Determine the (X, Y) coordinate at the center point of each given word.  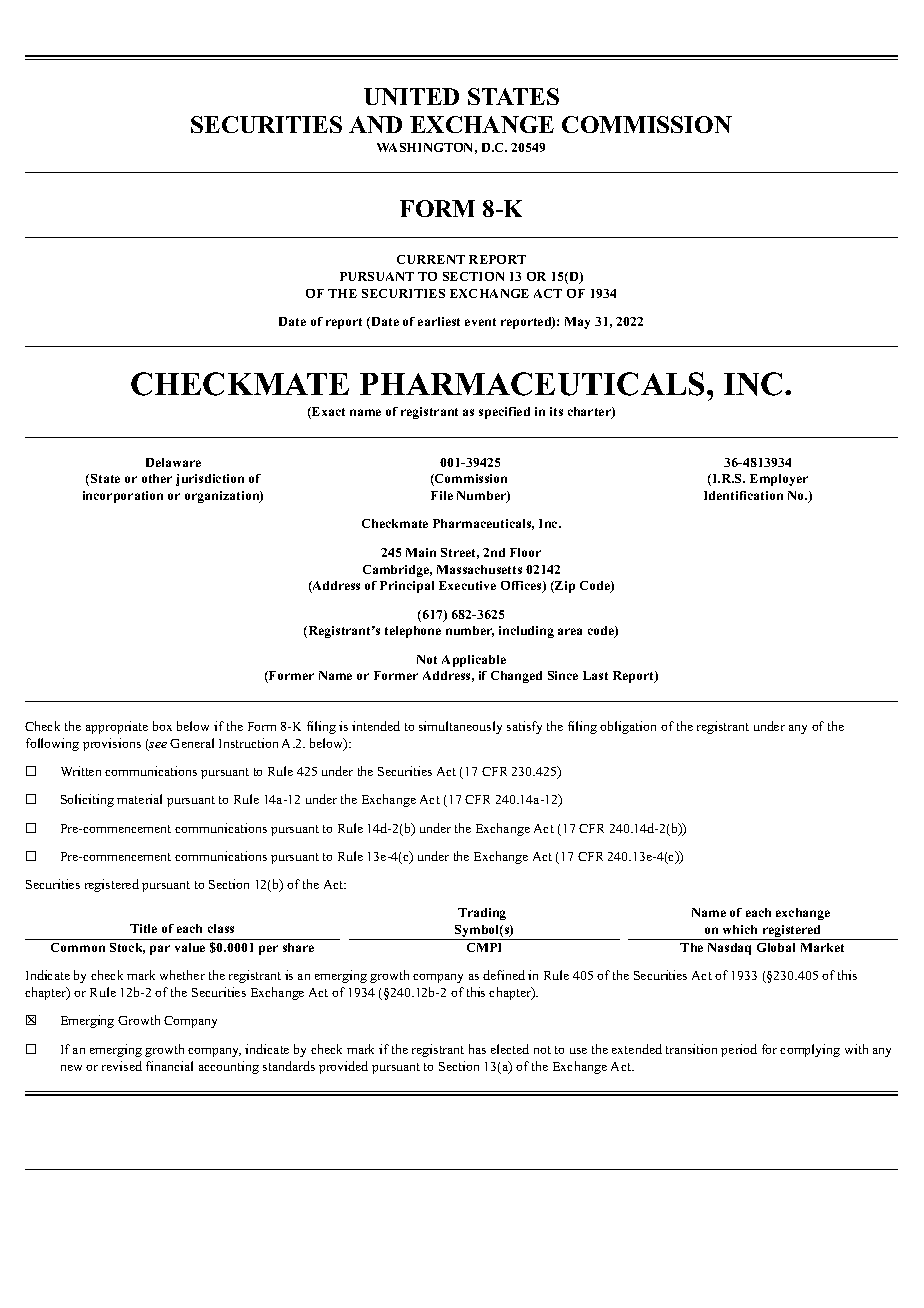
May (577, 323)
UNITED (411, 96)
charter (590, 413)
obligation (628, 727)
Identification (743, 495)
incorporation (123, 497)
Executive (467, 585)
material (139, 799)
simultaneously (460, 727)
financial (169, 1066)
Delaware (173, 462)
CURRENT (431, 259)
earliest (439, 321)
